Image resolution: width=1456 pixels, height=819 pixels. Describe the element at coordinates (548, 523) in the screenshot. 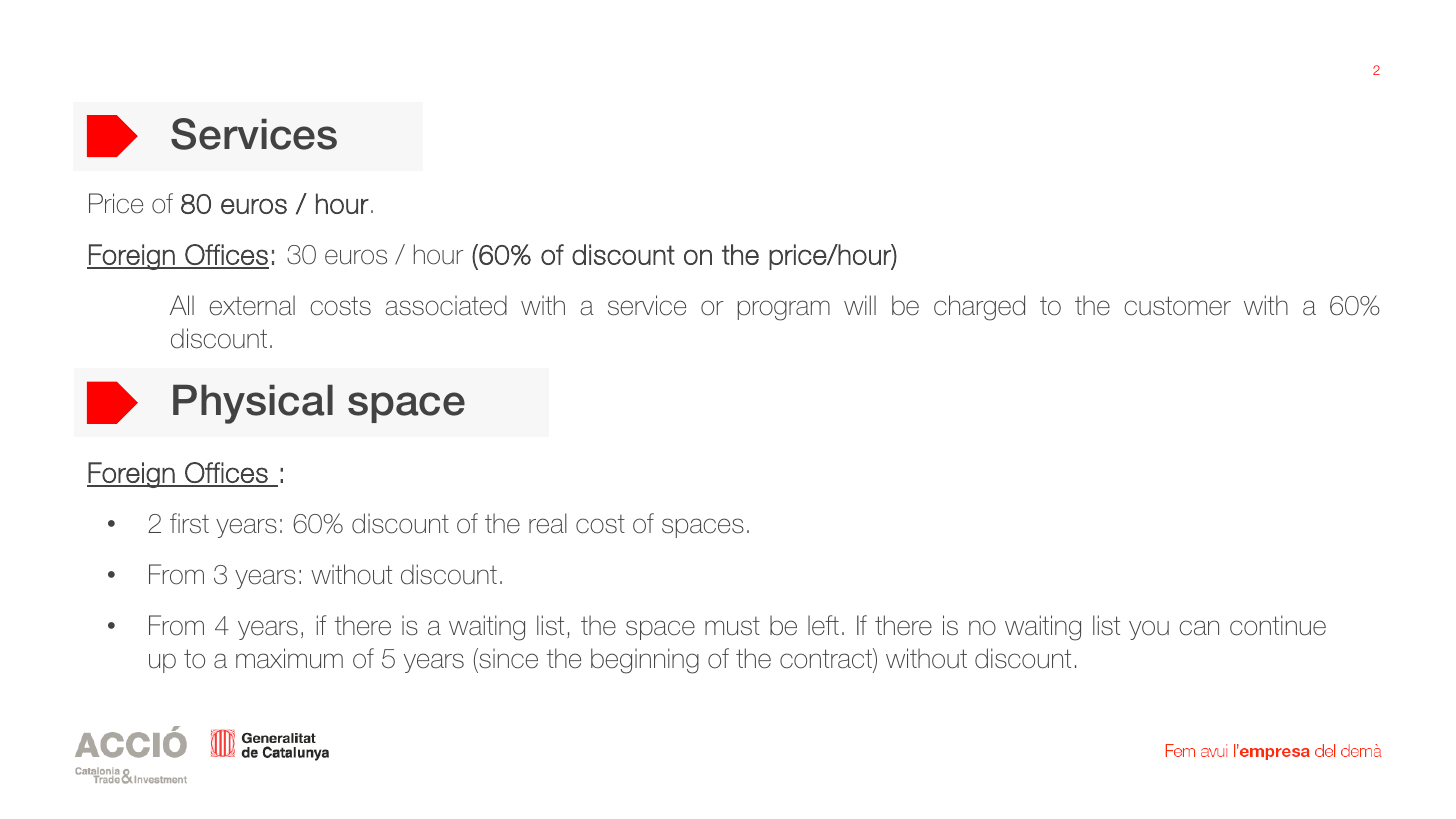

I see `real` at that location.
